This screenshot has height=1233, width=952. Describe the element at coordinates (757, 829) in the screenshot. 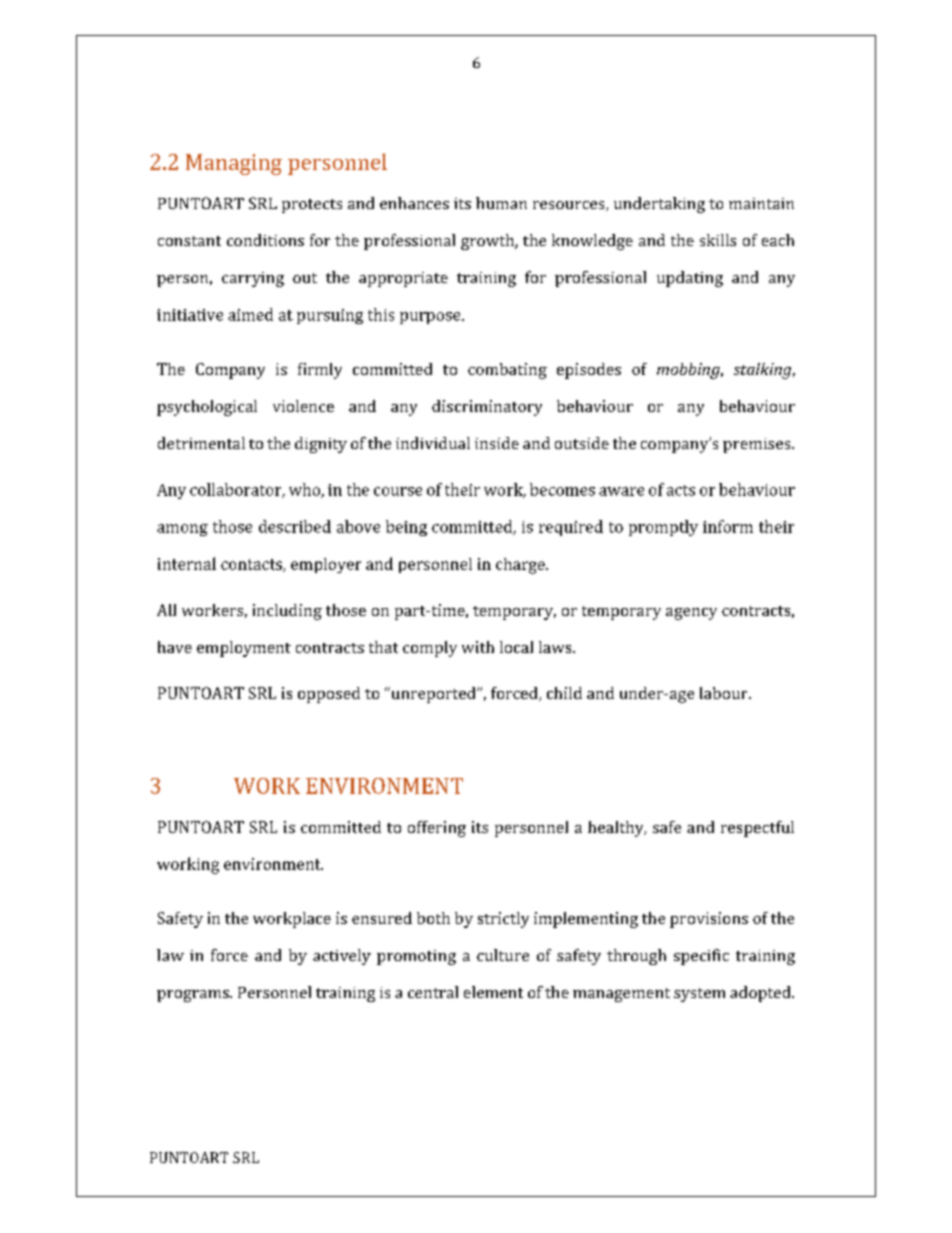

I see `respectful` at that location.
